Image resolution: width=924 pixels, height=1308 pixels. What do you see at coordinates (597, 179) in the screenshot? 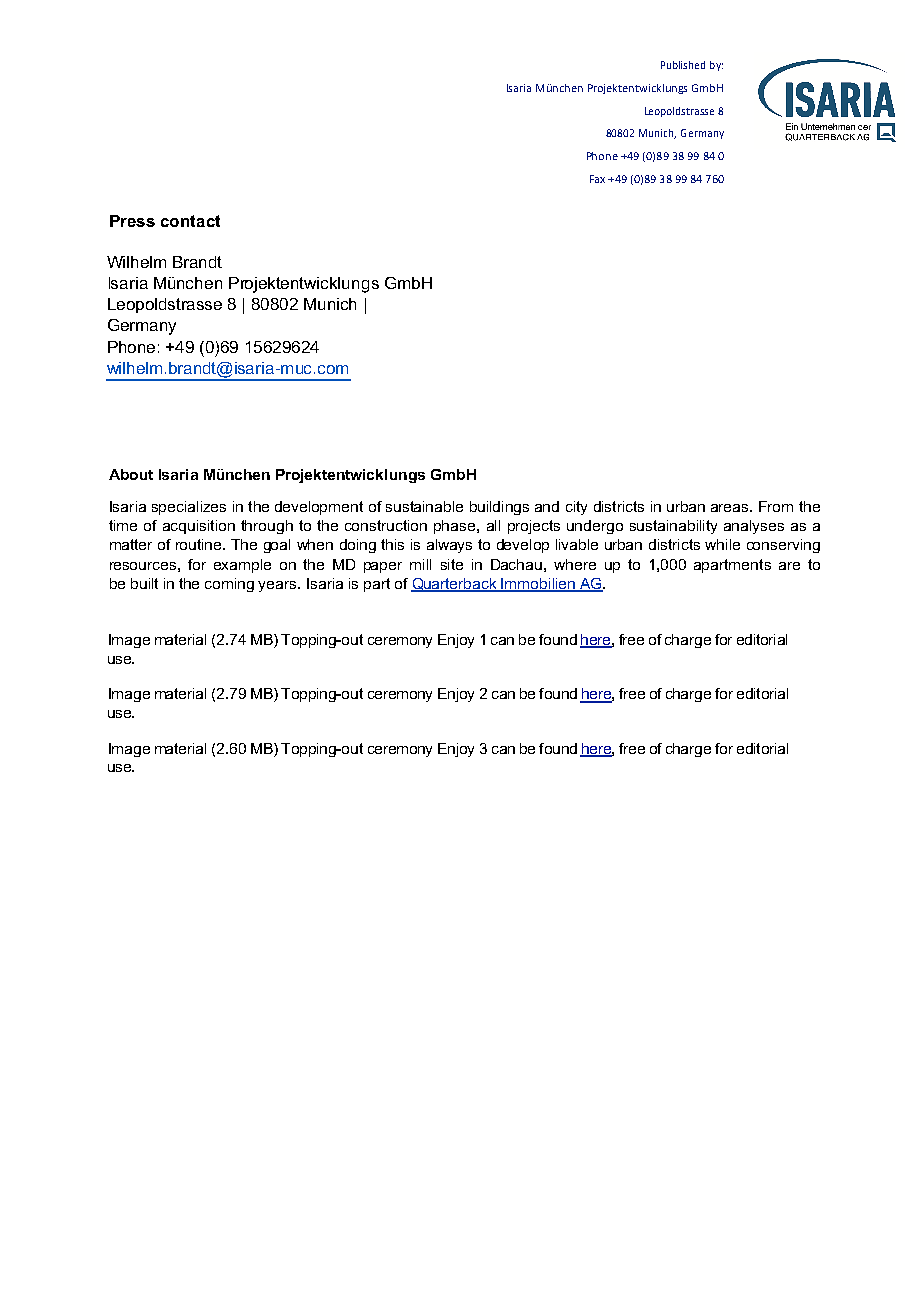
I see `Fax` at bounding box center [597, 179].
